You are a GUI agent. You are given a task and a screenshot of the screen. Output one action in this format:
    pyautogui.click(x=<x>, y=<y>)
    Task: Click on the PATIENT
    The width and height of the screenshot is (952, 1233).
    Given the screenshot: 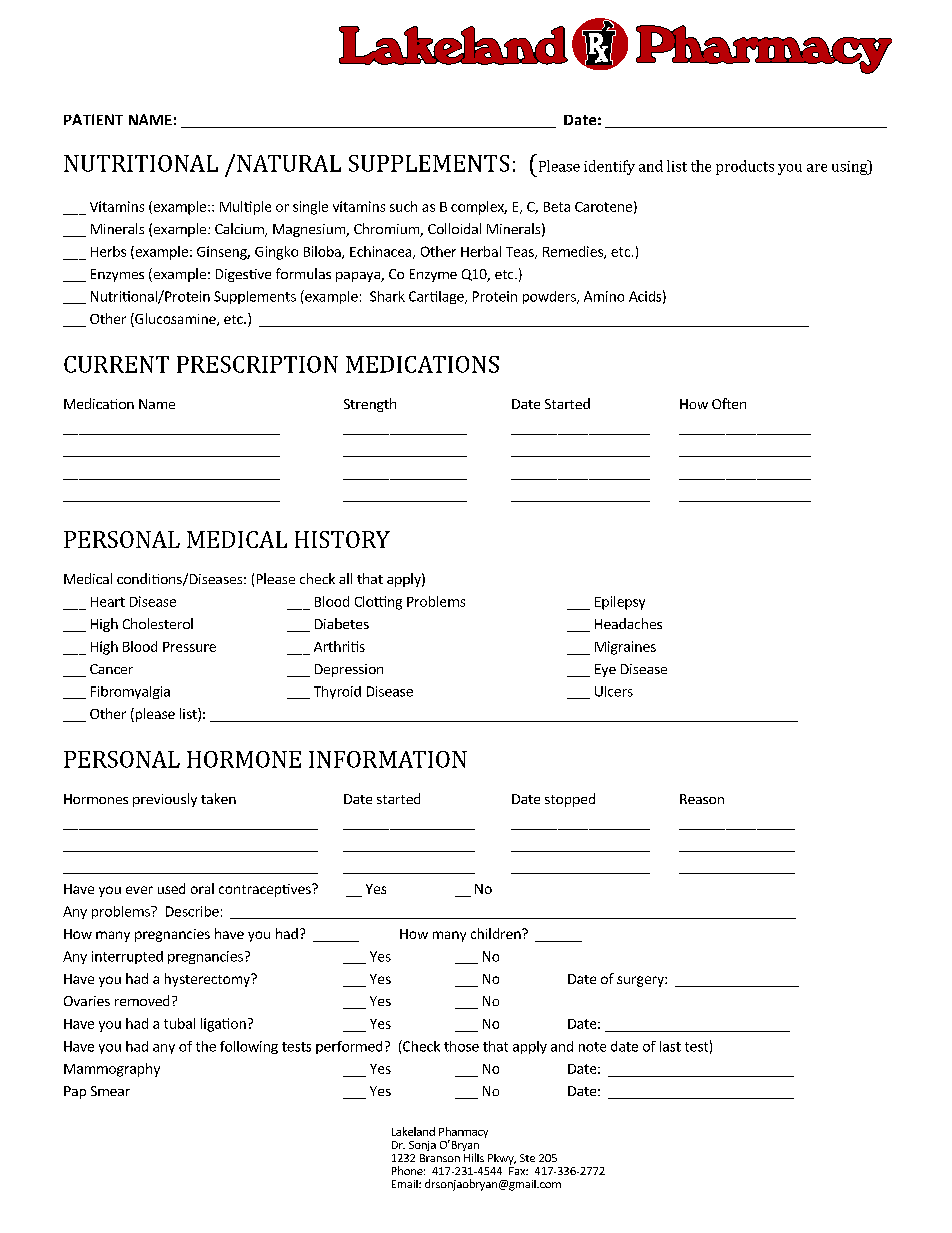 What is the action you would take?
    pyautogui.click(x=93, y=119)
